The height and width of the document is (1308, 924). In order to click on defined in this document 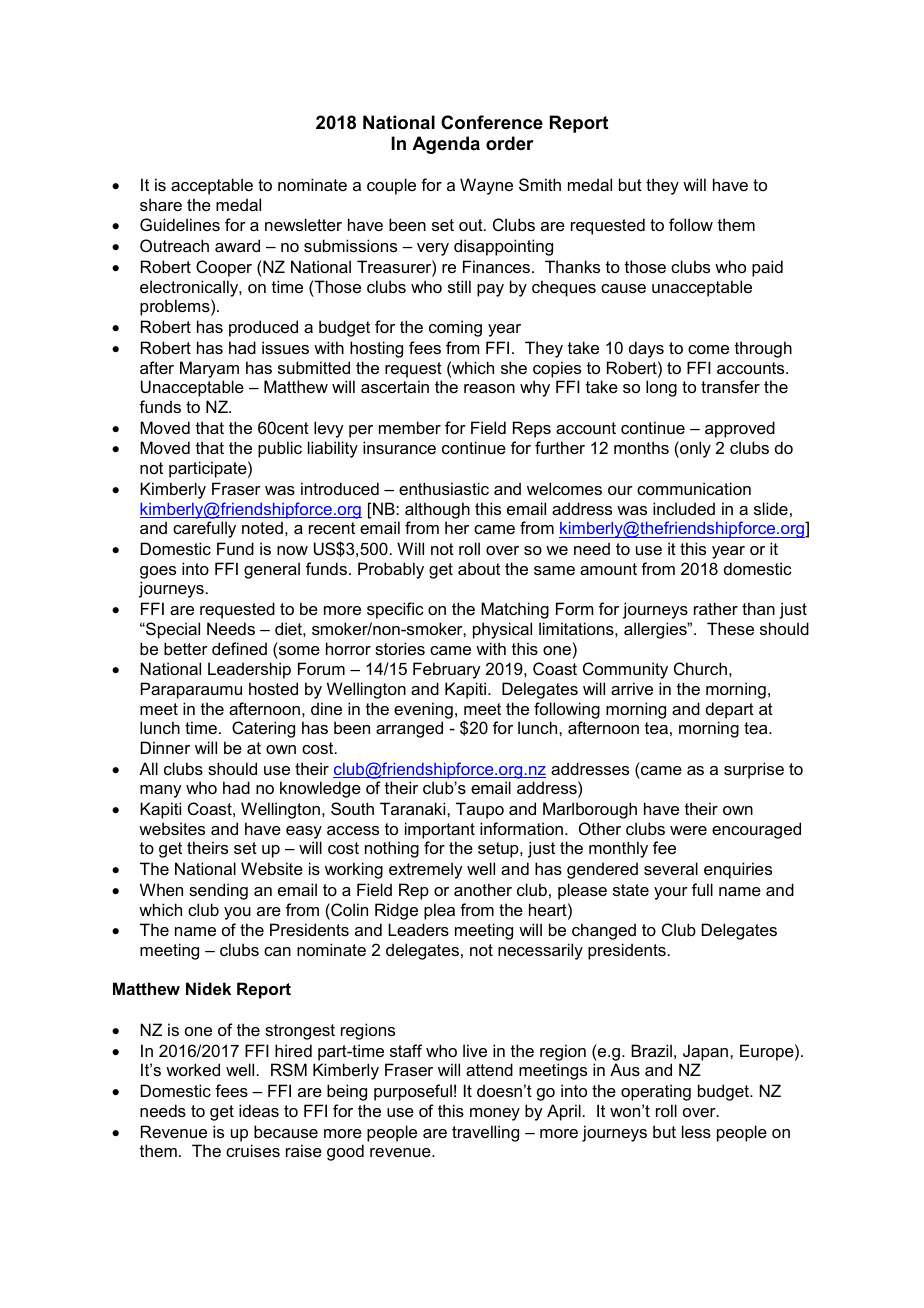, I will do `click(239, 648)`.
